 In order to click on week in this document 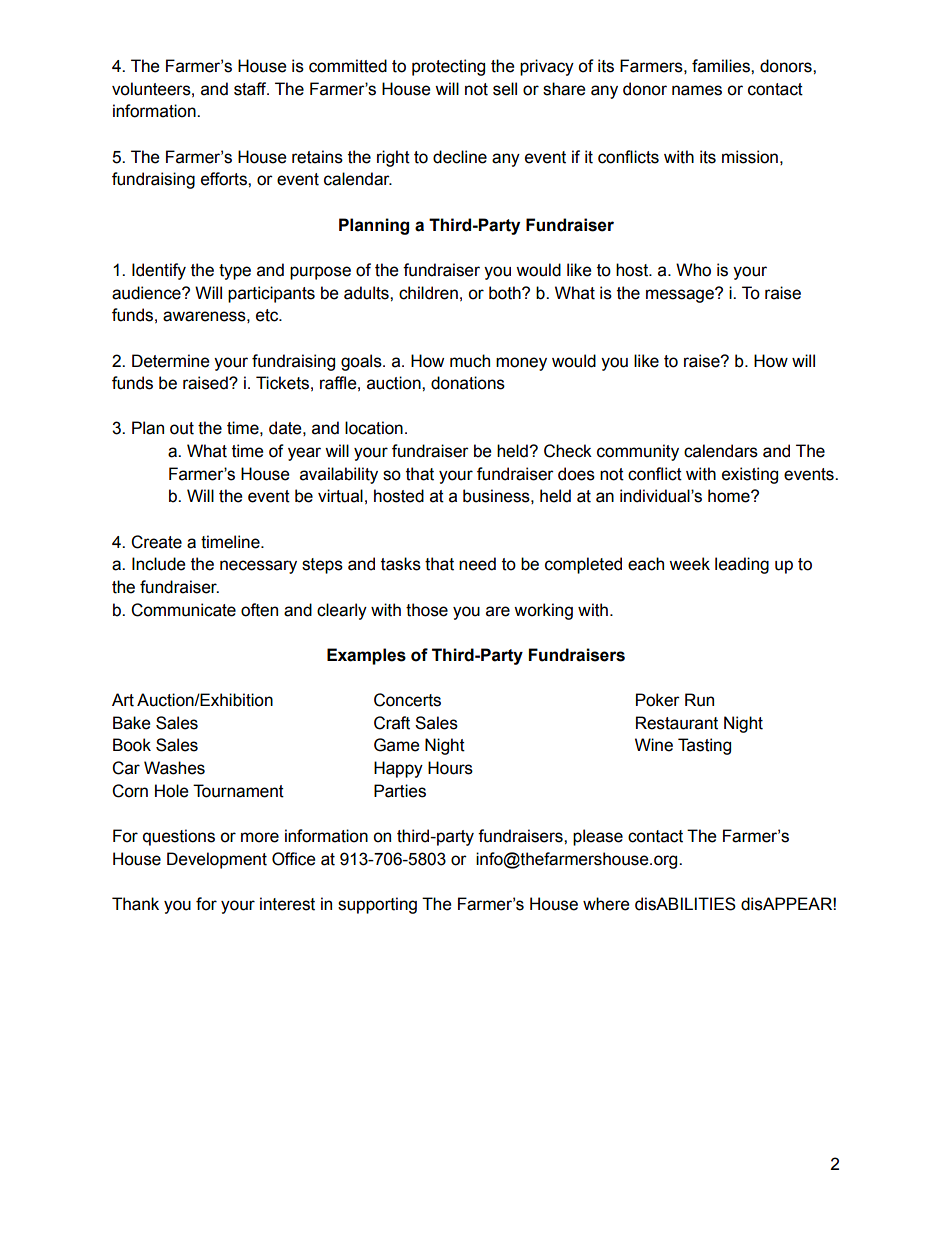, I will do `click(689, 564)`.
